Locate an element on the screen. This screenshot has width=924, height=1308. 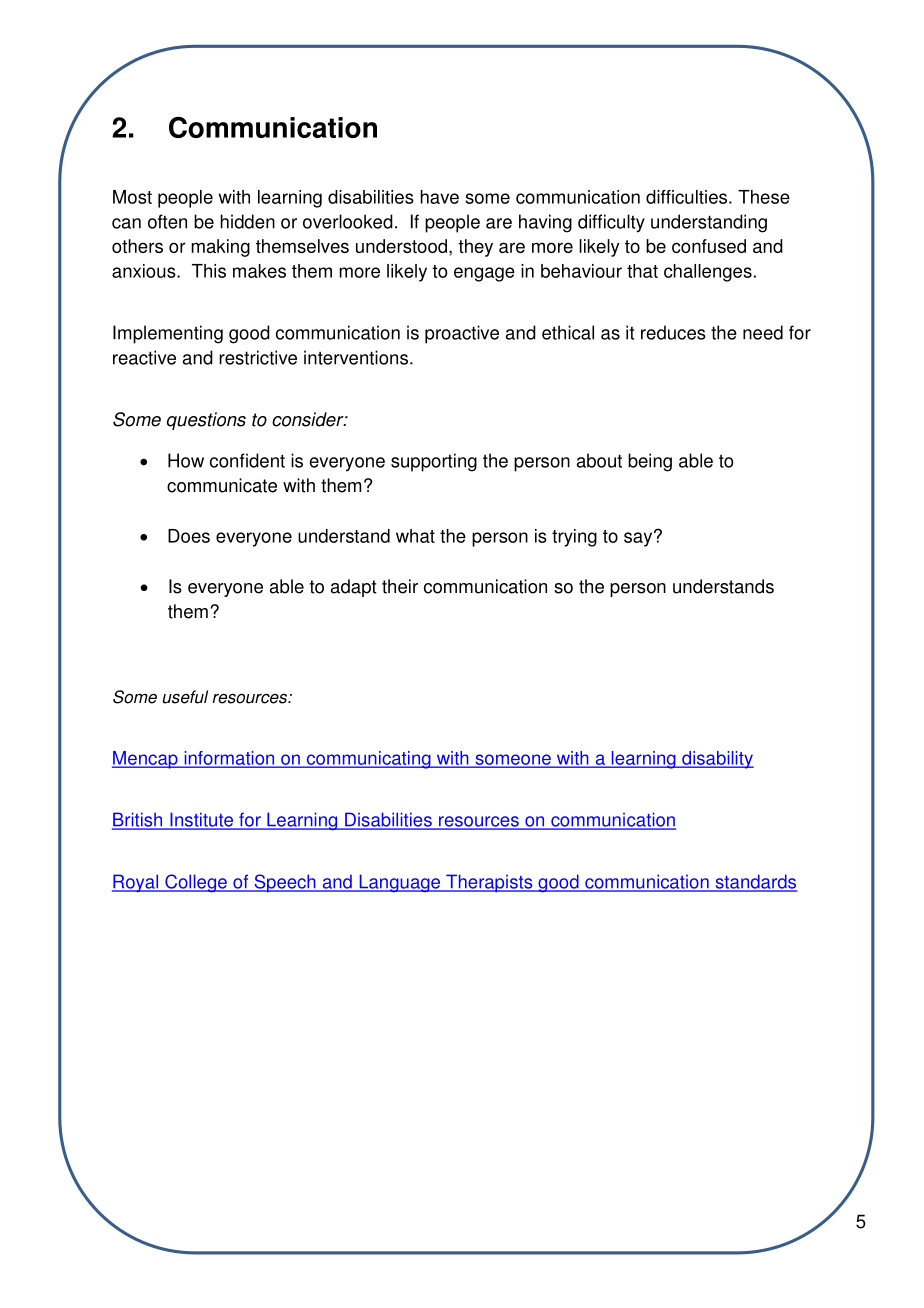
being is located at coordinates (650, 462).
